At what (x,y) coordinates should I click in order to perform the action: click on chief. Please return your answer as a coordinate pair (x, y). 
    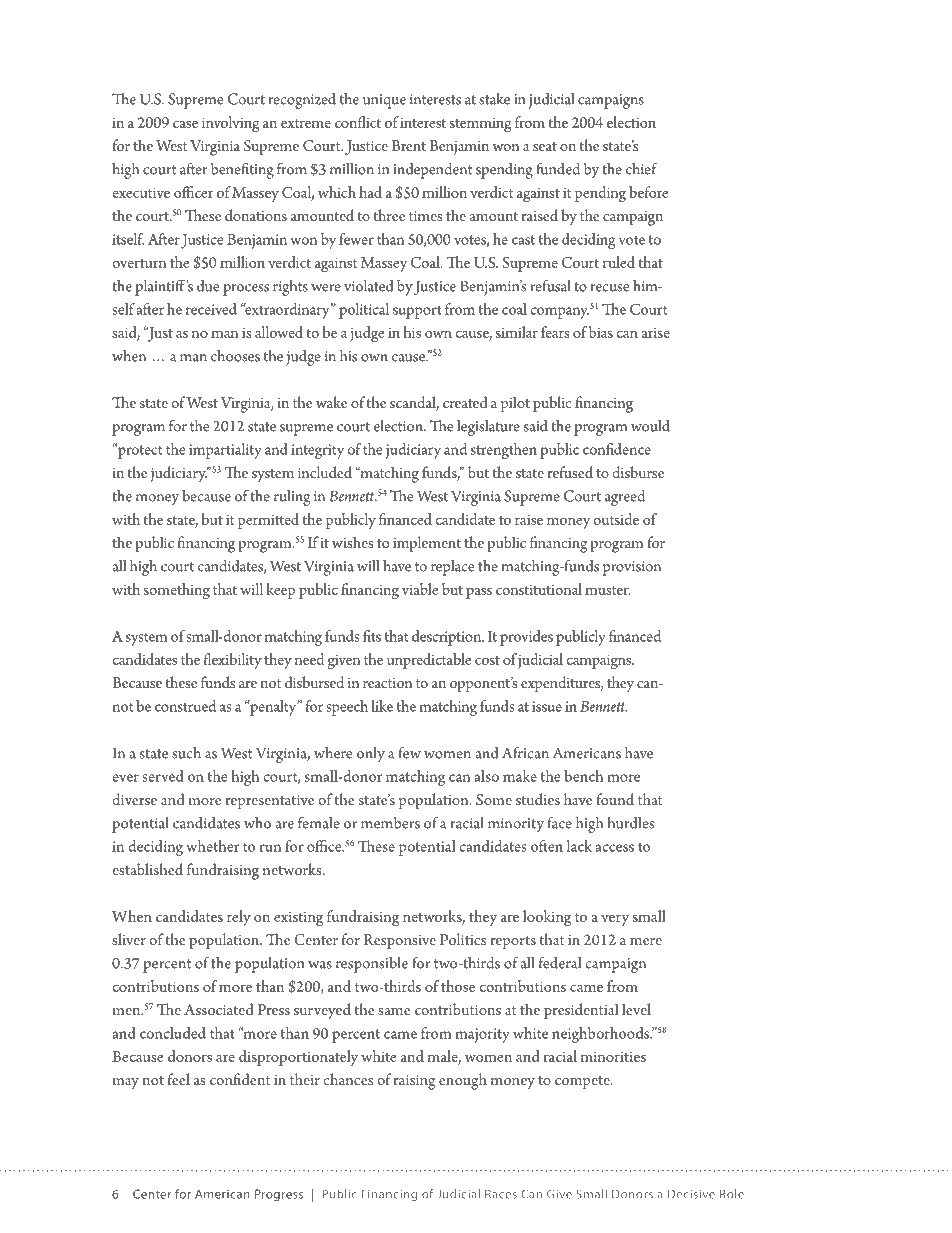
    Looking at the image, I should click on (642, 168).
